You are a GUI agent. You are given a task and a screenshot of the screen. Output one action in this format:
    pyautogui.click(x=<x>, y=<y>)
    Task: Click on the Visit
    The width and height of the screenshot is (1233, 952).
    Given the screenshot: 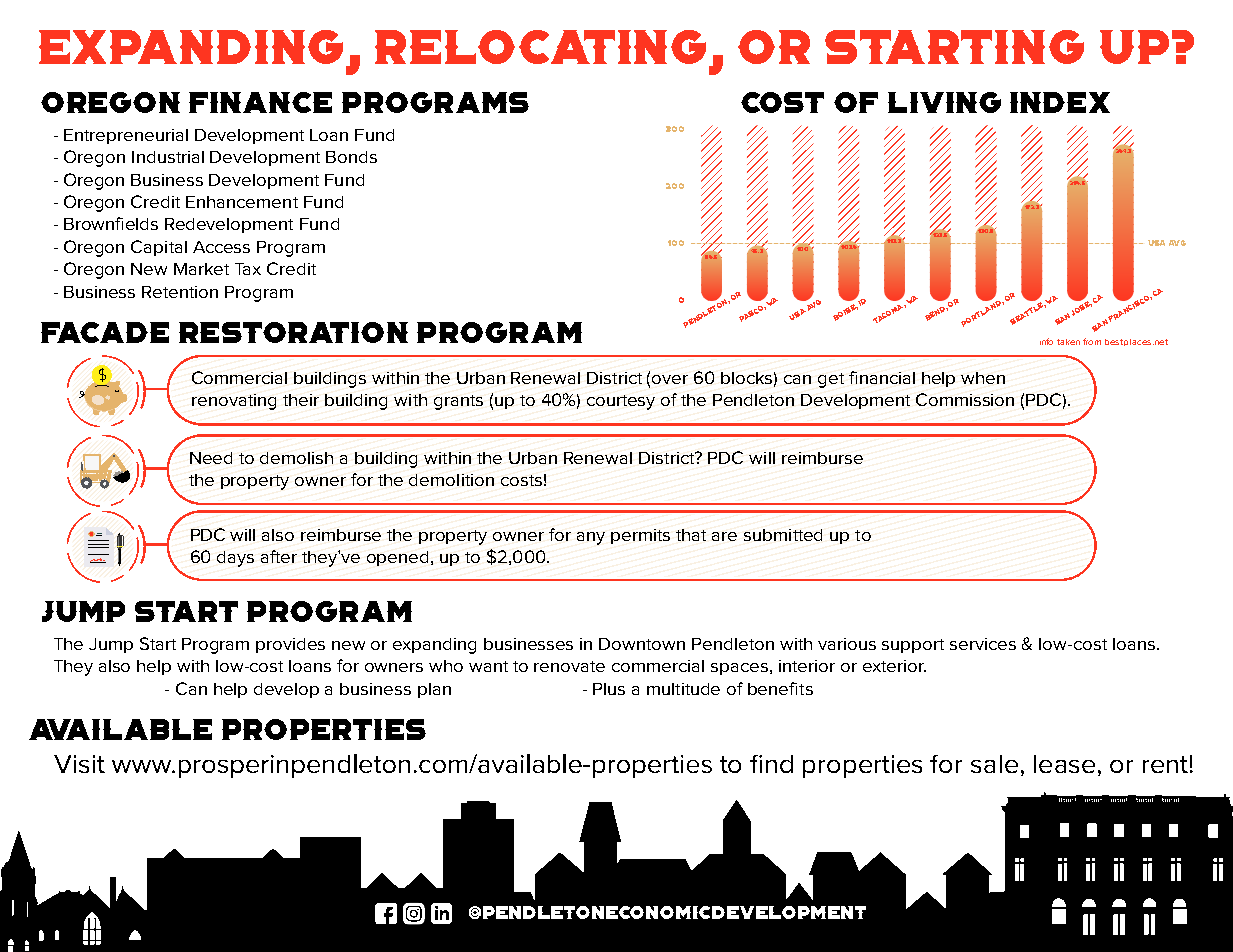 What is the action you would take?
    pyautogui.click(x=79, y=764)
